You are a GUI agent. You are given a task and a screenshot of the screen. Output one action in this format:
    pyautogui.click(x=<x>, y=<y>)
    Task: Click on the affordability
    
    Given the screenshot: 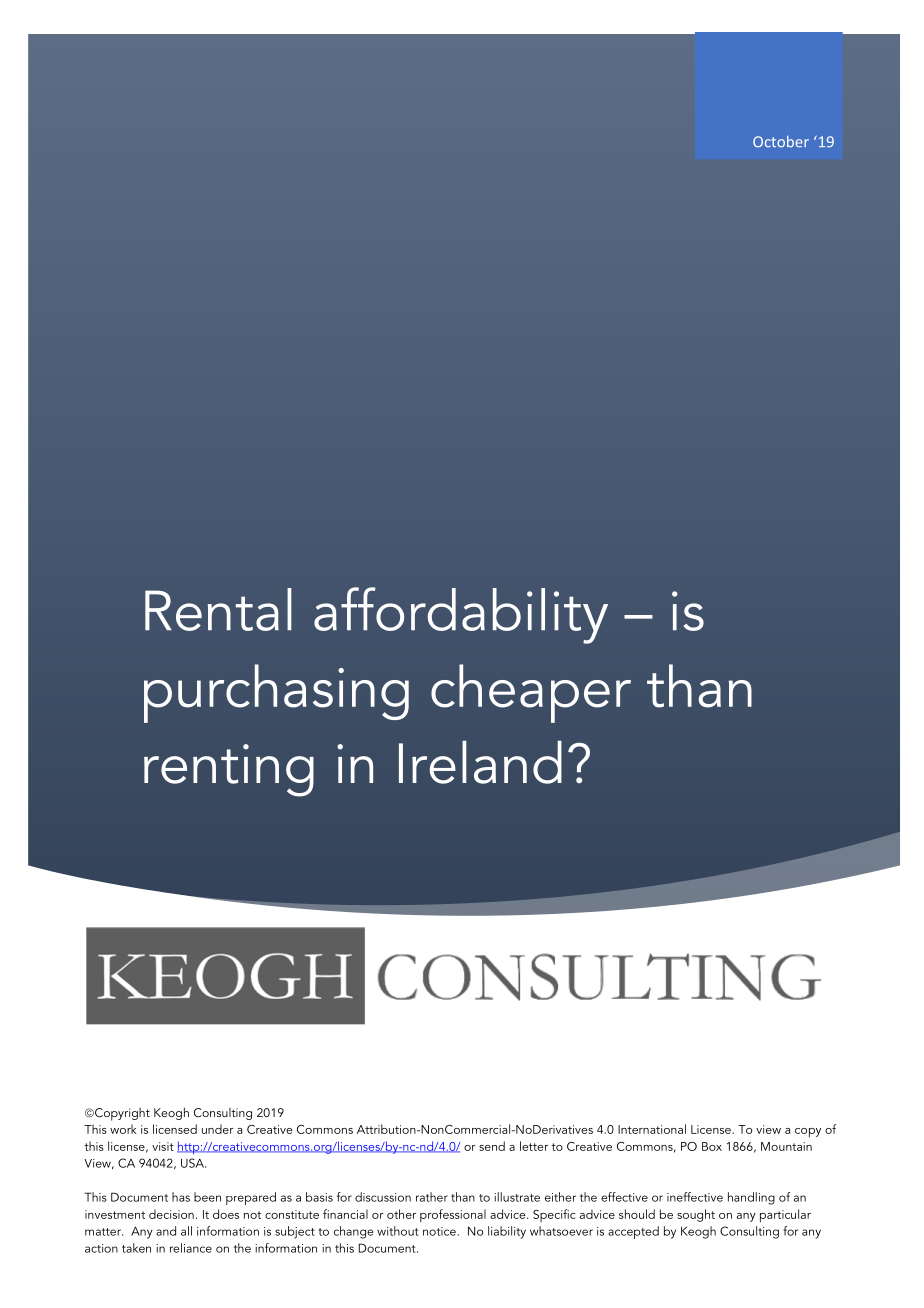 What is the action you would take?
    pyautogui.click(x=461, y=615)
